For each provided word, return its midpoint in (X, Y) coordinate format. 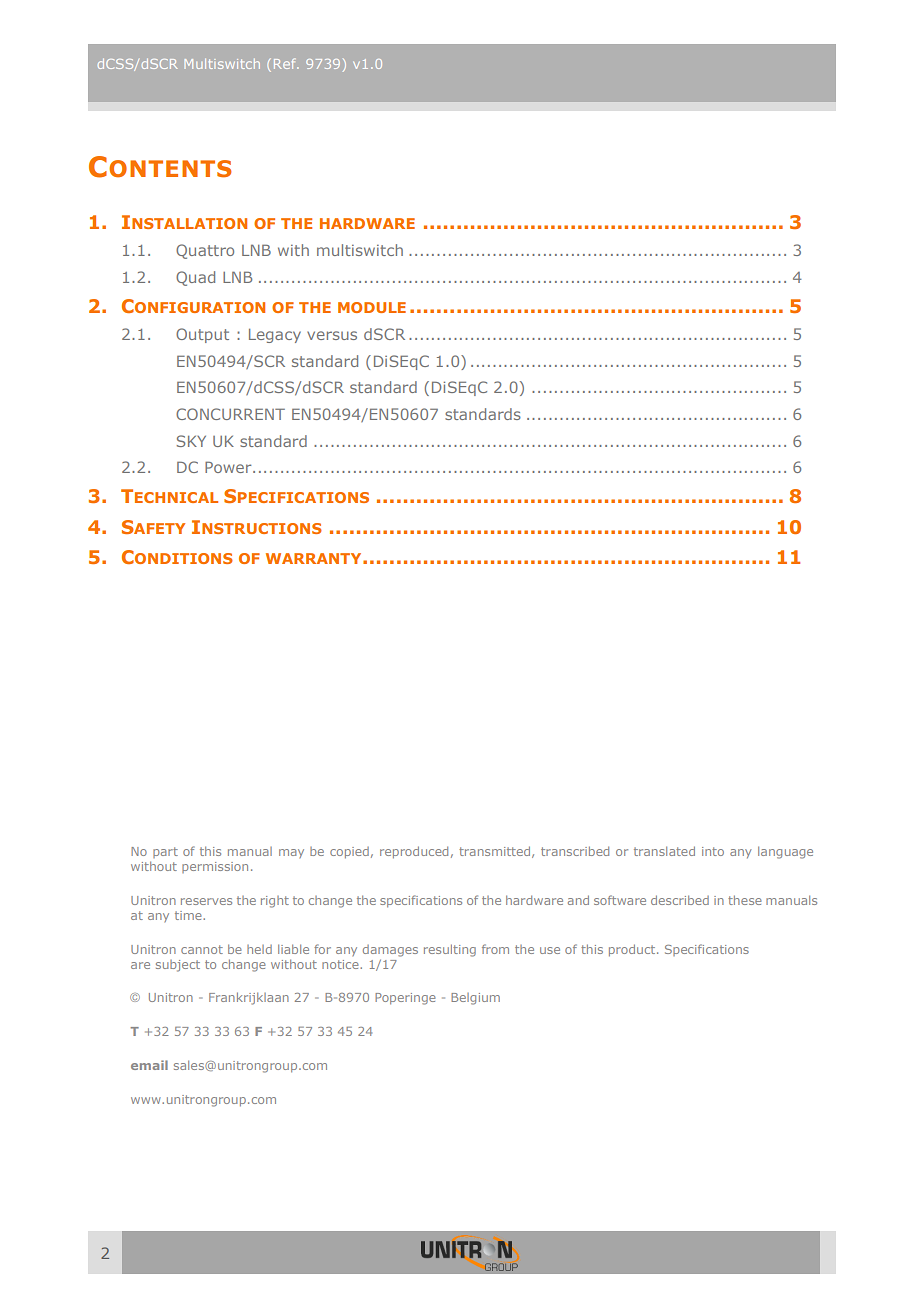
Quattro (205, 251)
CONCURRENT (230, 414)
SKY (191, 441)
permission (215, 867)
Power (229, 467)
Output (202, 335)
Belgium (475, 999)
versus (332, 335)
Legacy (275, 336)
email (149, 1065)
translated (664, 851)
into (713, 851)
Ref (286, 63)
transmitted (496, 852)
